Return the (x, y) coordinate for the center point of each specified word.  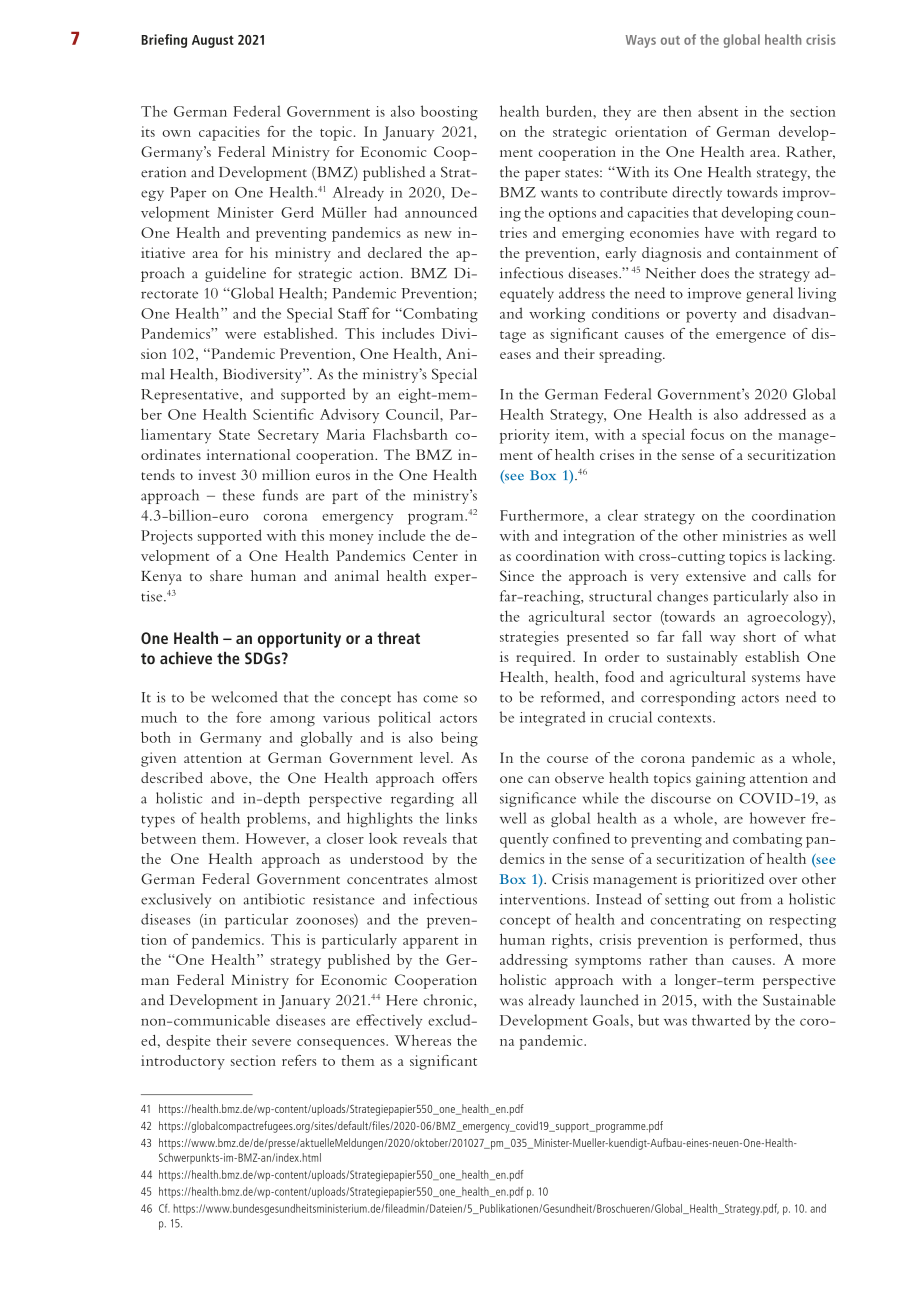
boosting (449, 113)
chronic (449, 1001)
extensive (716, 575)
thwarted (721, 1020)
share (226, 575)
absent (718, 111)
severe (271, 1042)
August (213, 41)
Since (517, 575)
